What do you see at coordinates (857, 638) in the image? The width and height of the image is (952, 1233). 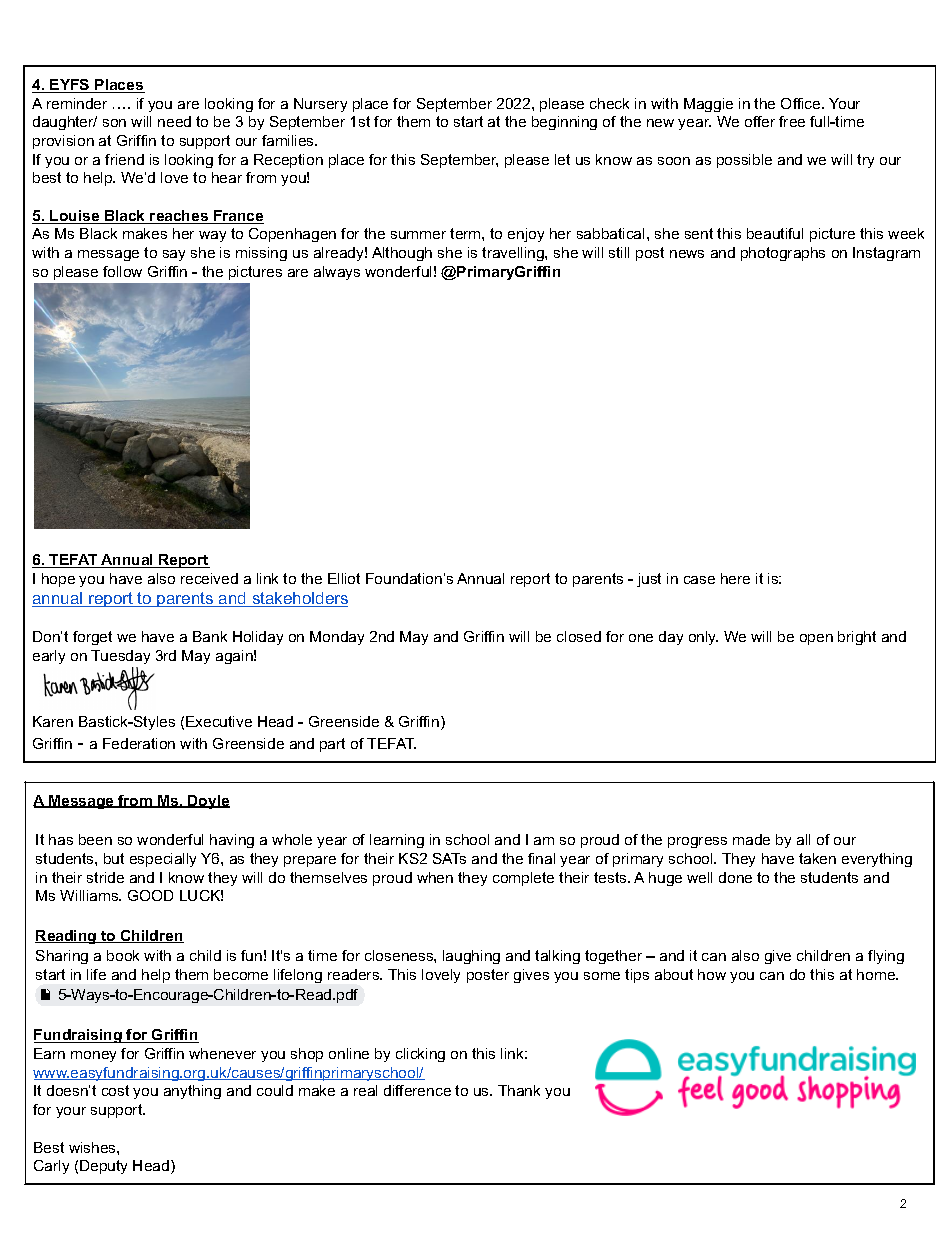 I see `bright` at bounding box center [857, 638].
